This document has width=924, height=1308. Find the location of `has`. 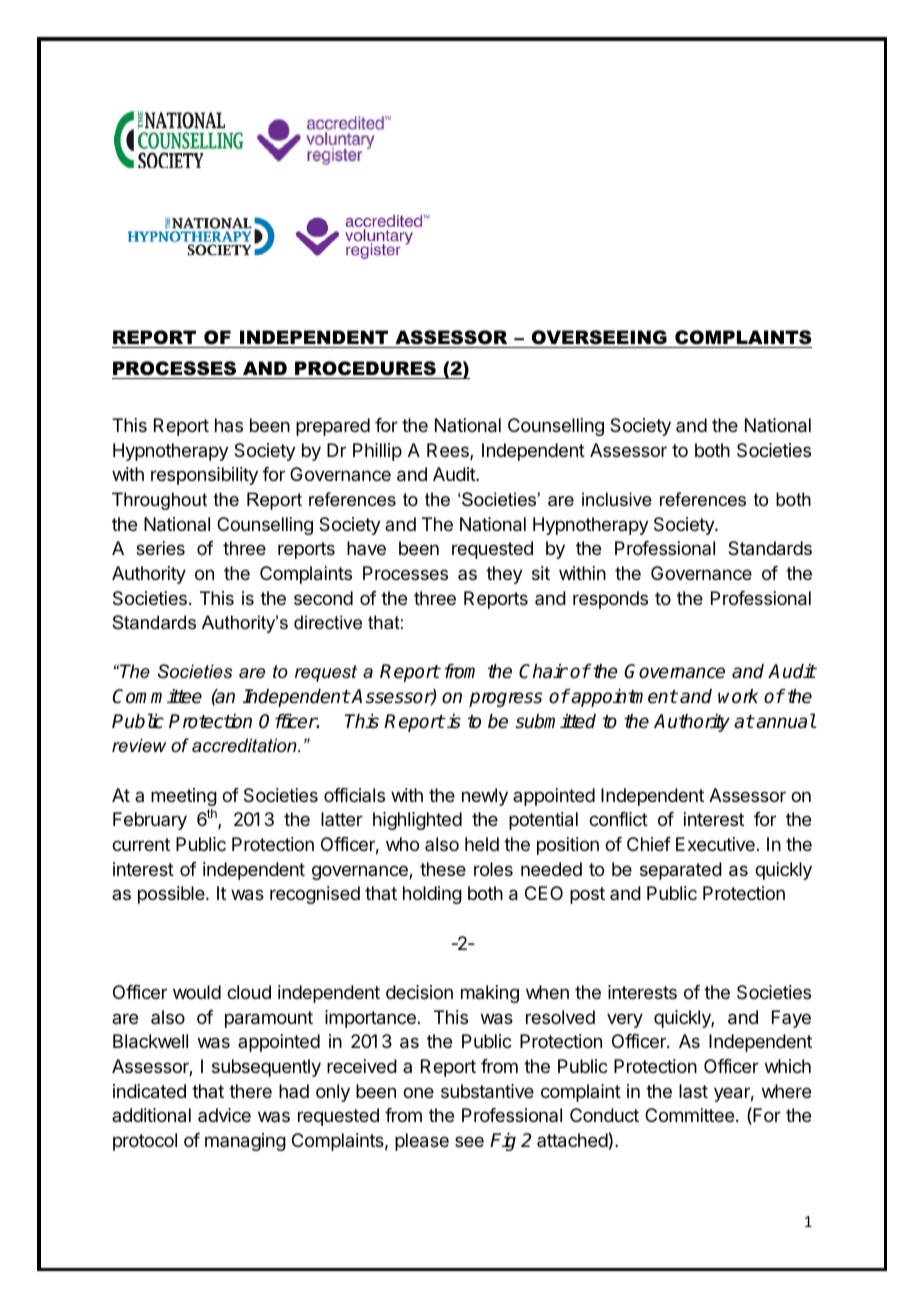

has is located at coordinates (229, 425).
